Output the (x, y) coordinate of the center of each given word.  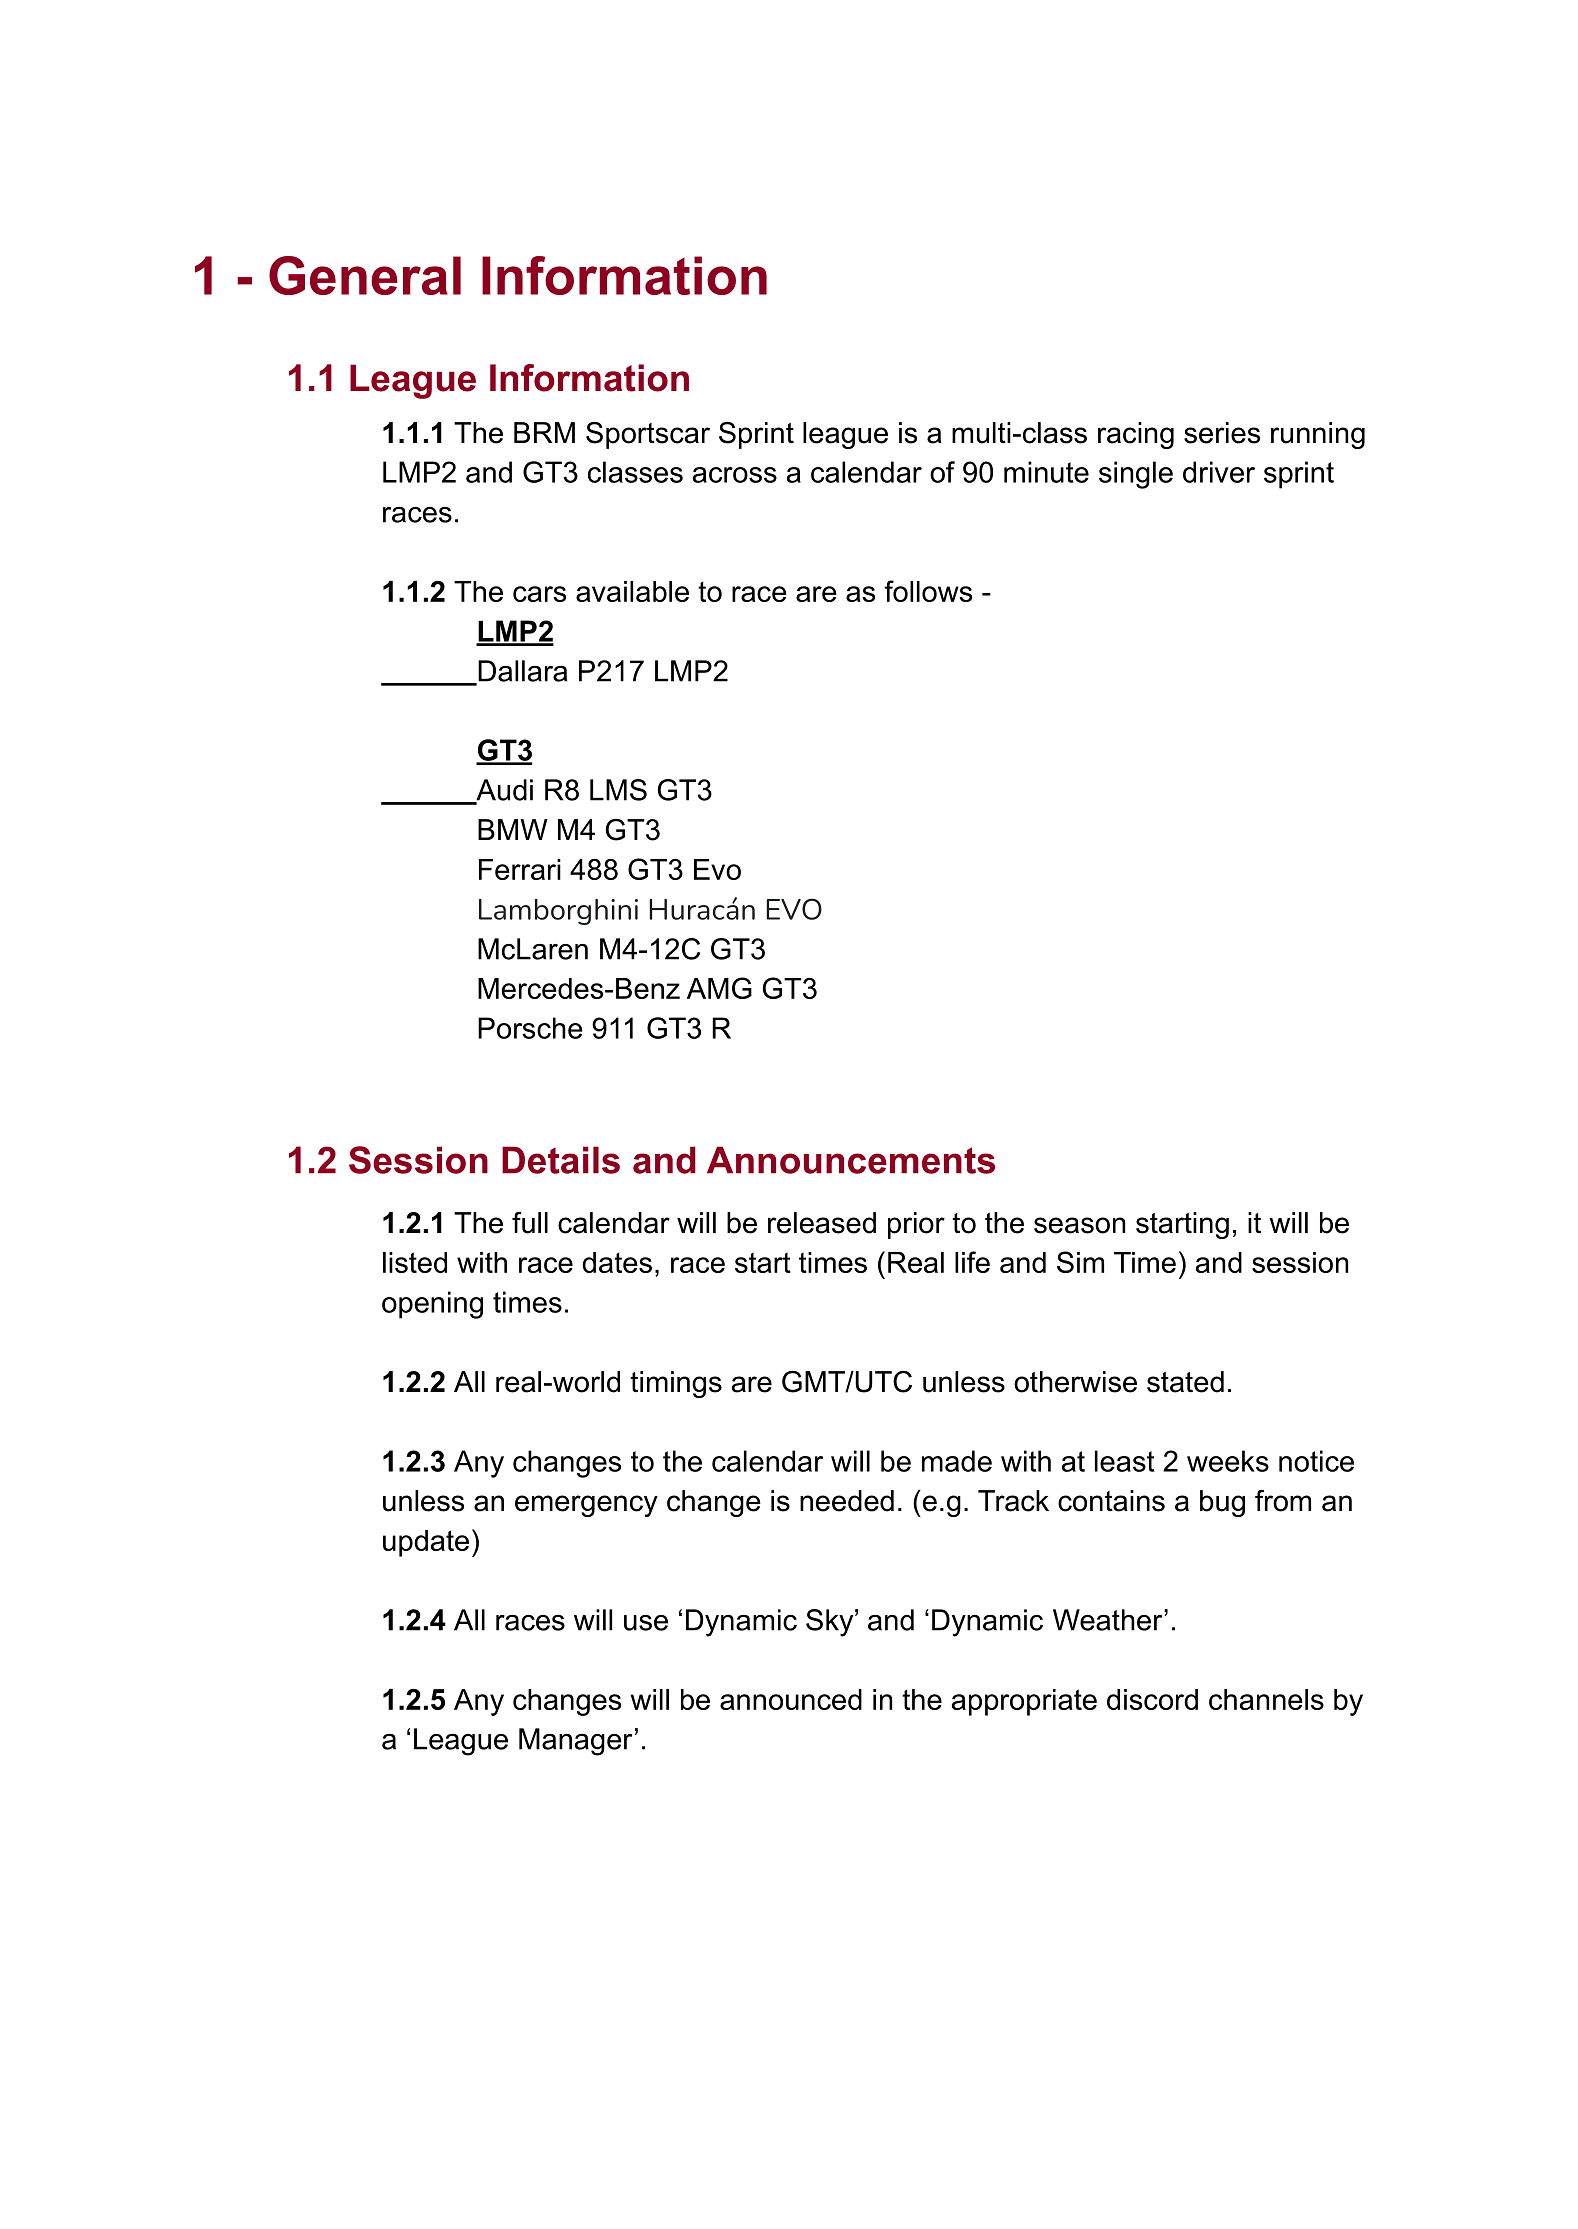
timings (676, 1384)
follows (928, 591)
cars (539, 594)
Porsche (530, 1028)
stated (1185, 1382)
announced (791, 1699)
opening (432, 1305)
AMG (719, 988)
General (365, 275)
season (1079, 1225)
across (735, 475)
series (1222, 433)
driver (1219, 472)
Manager (575, 1742)
